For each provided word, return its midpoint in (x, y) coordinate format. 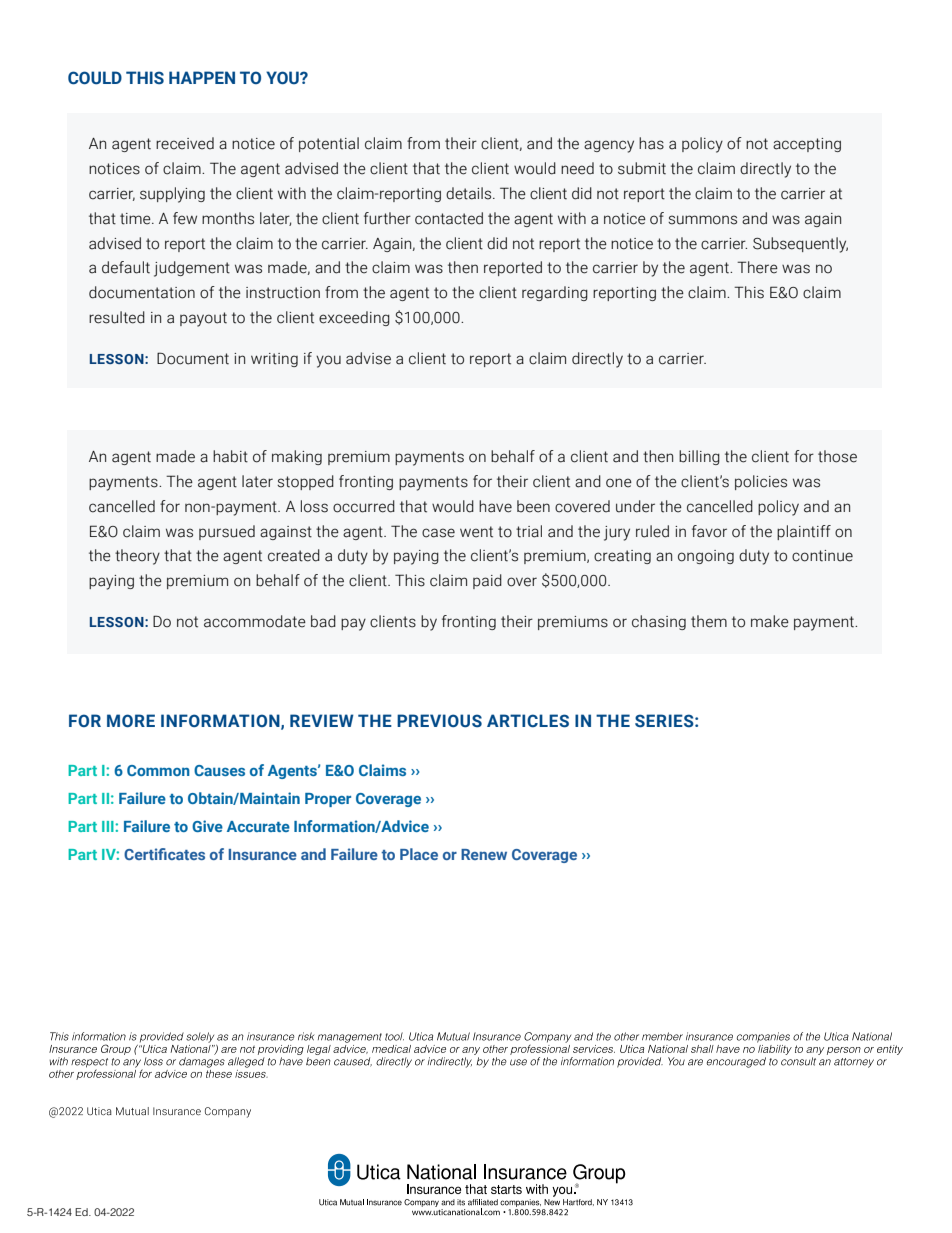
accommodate (255, 621)
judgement (192, 269)
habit (230, 456)
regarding (555, 293)
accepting (807, 145)
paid (487, 581)
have (495, 506)
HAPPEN (202, 77)
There (757, 267)
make (770, 621)
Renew (484, 854)
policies (761, 482)
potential (329, 144)
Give (207, 826)
